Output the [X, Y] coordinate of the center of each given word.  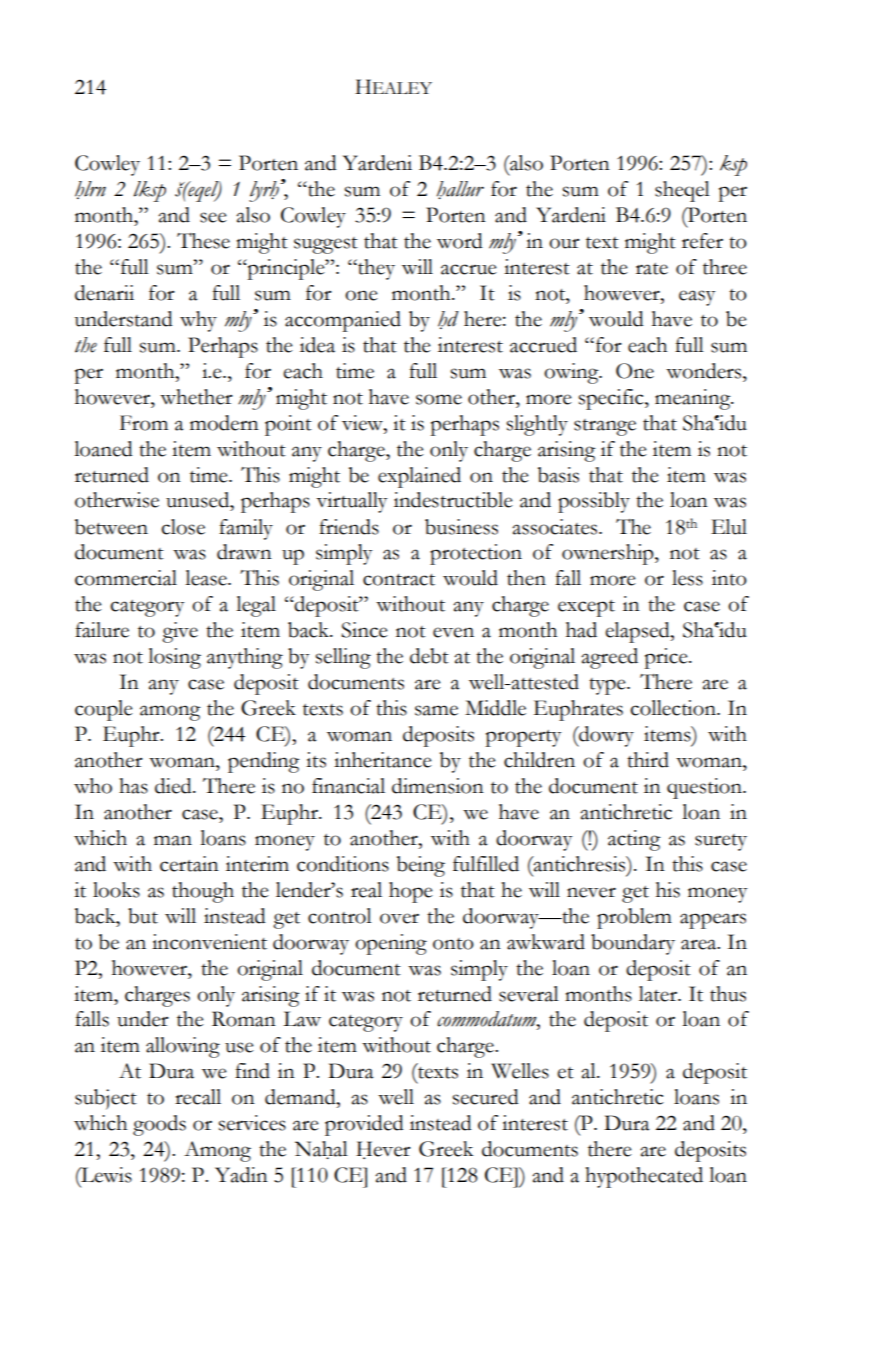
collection [674, 708]
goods [159, 1125]
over [399, 918]
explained [419, 477]
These [203, 241]
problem [634, 918]
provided [364, 1125]
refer [702, 241]
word [460, 241]
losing [174, 658]
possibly [594, 502]
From [144, 423]
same [436, 710]
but [143, 916]
